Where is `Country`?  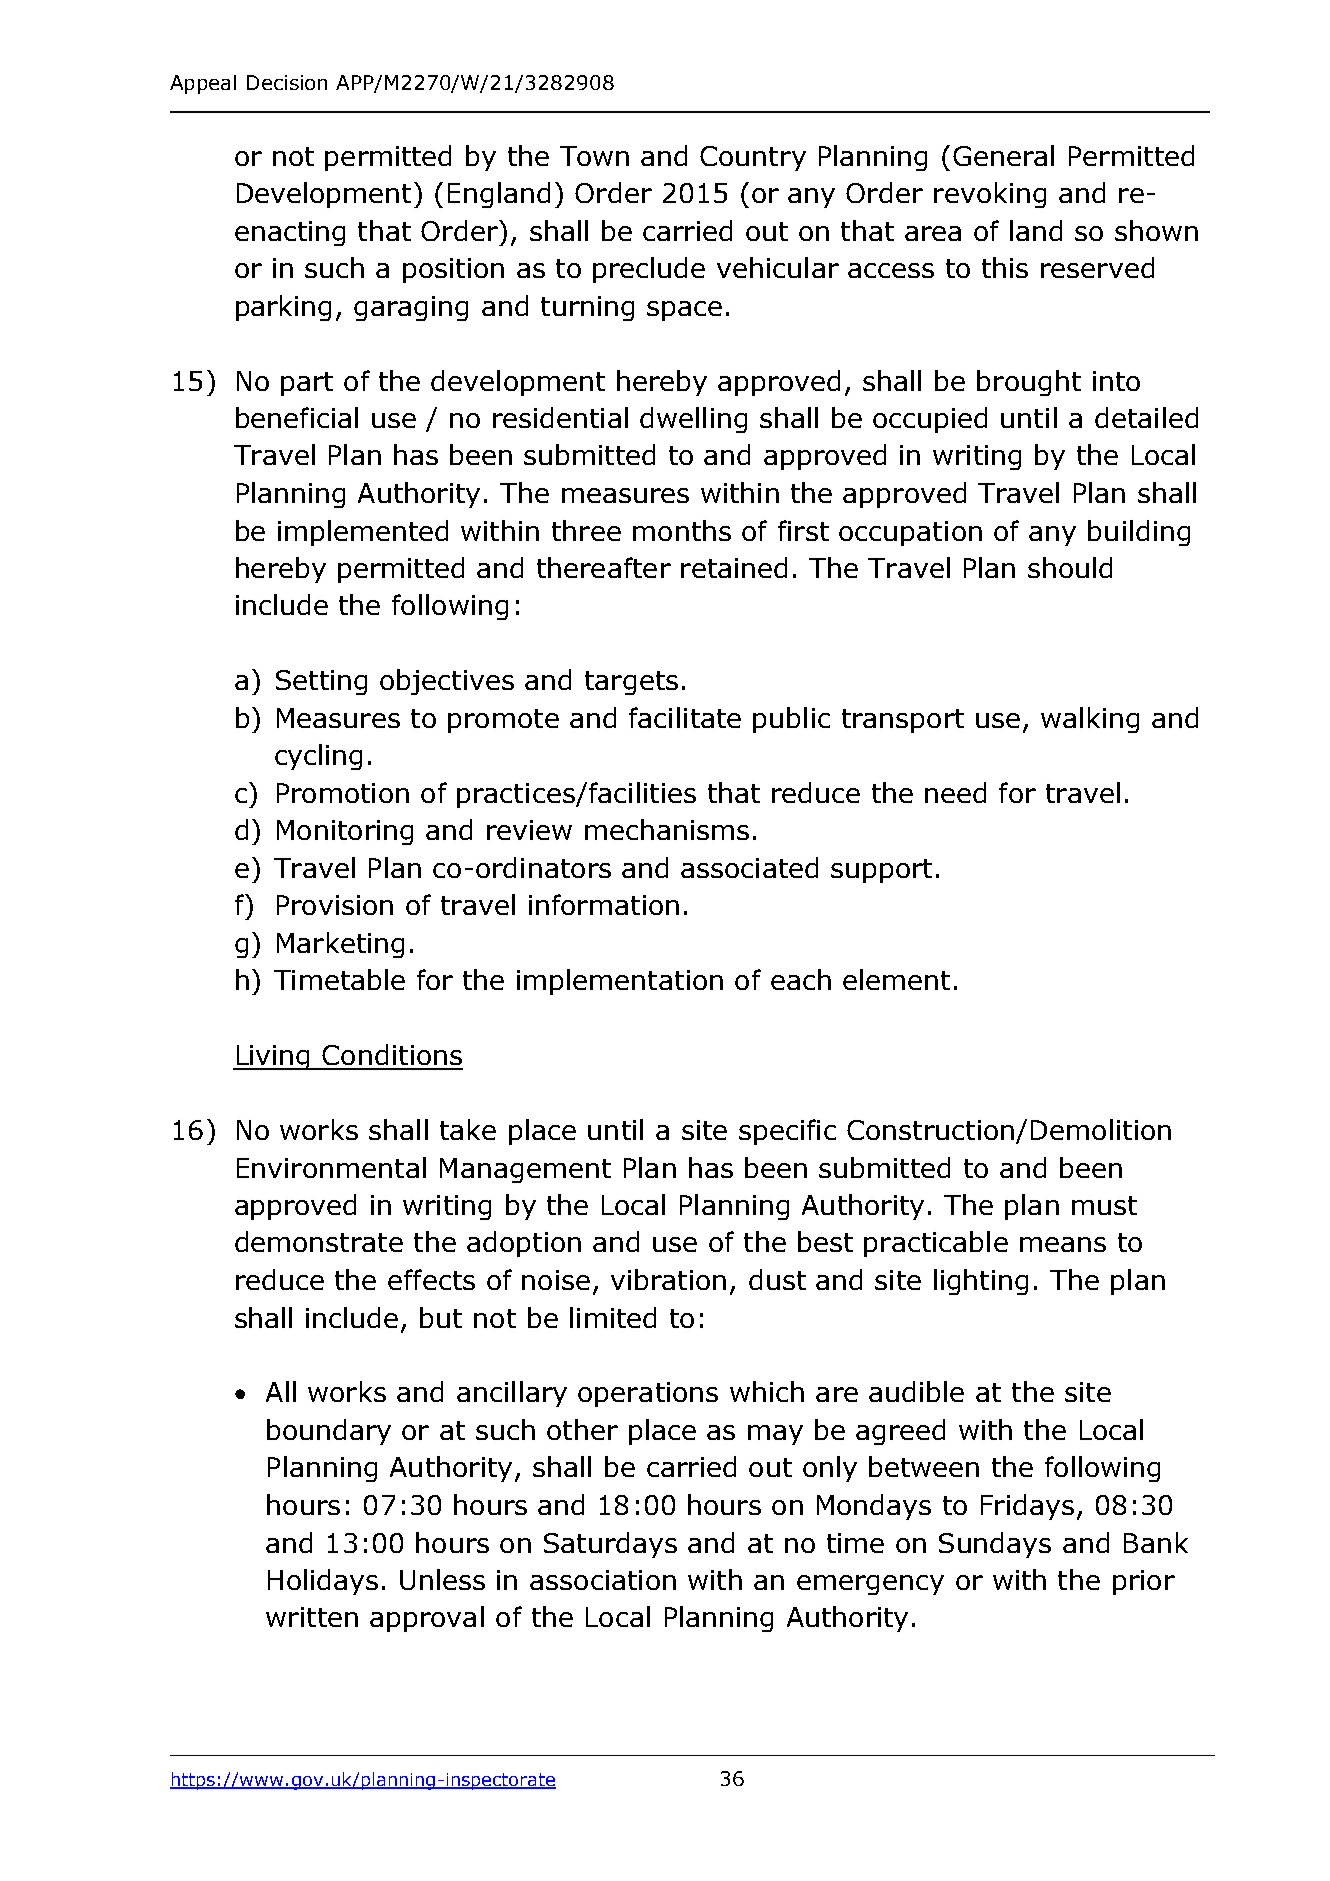 Country is located at coordinates (753, 158).
